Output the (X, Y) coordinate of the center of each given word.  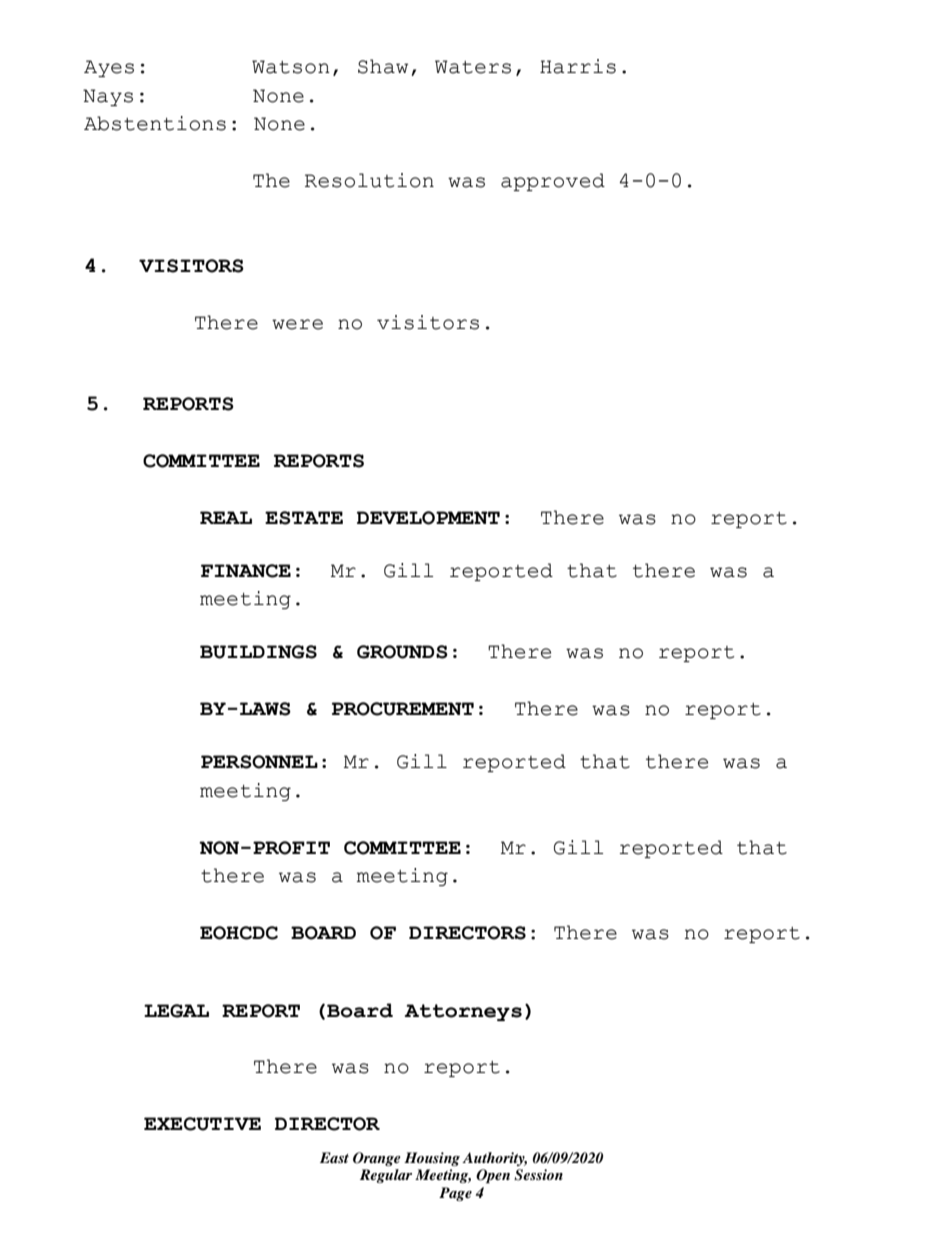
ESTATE (304, 518)
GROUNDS (402, 652)
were (297, 324)
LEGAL (176, 1011)
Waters (473, 67)
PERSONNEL (259, 762)
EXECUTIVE (202, 1124)
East (334, 1157)
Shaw (383, 66)
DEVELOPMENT (428, 518)
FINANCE (246, 571)
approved (553, 182)
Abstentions (155, 123)
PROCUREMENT (403, 709)
